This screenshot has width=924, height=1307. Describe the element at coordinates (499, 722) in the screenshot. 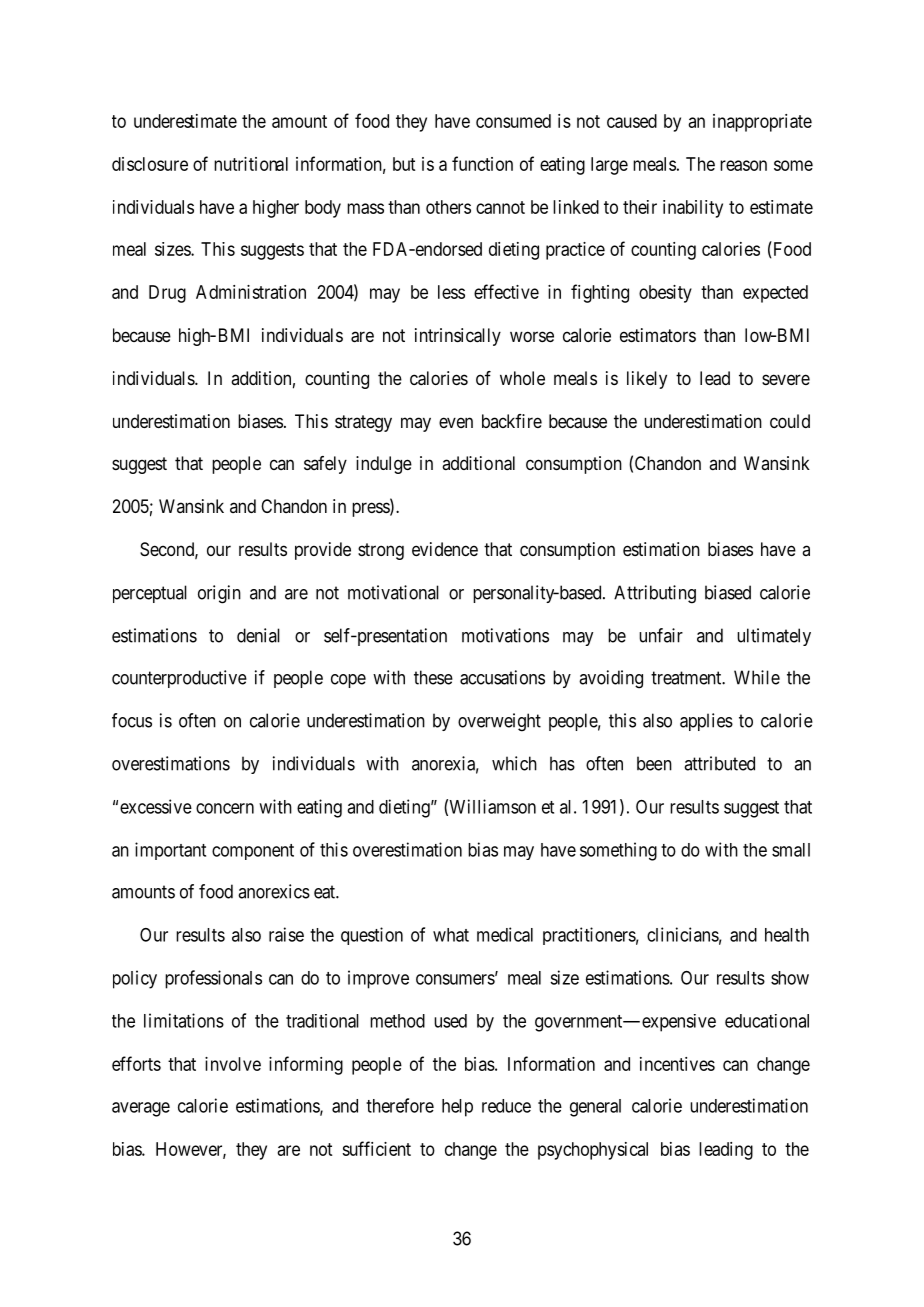

I see `overweight` at that location.
